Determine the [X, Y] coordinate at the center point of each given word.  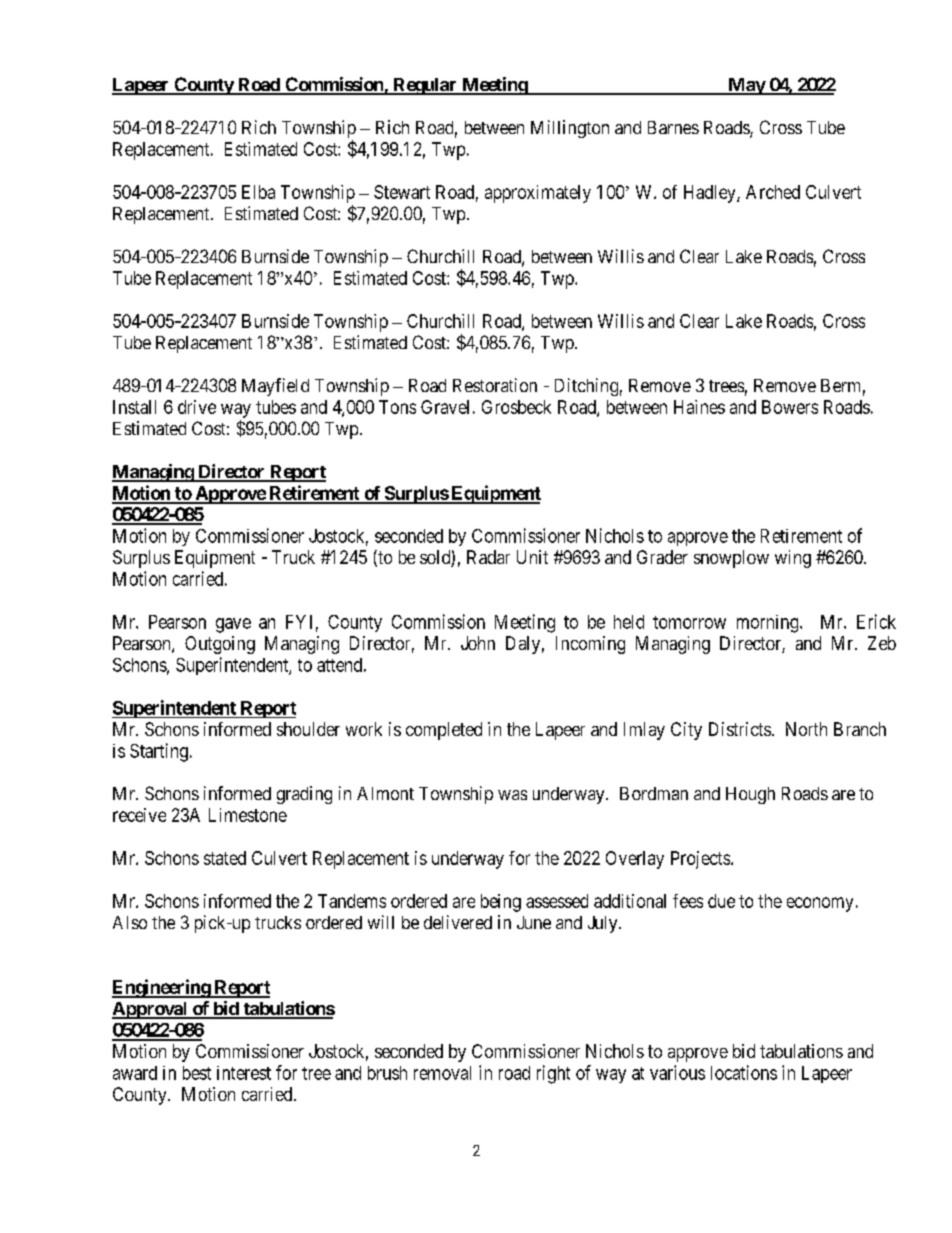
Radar [488, 557]
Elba [258, 192]
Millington [570, 129]
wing [793, 559]
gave [233, 625]
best [197, 1073]
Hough [750, 795]
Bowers [790, 407]
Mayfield [275, 387]
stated [225, 858]
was [512, 795]
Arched [773, 192]
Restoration [495, 385]
